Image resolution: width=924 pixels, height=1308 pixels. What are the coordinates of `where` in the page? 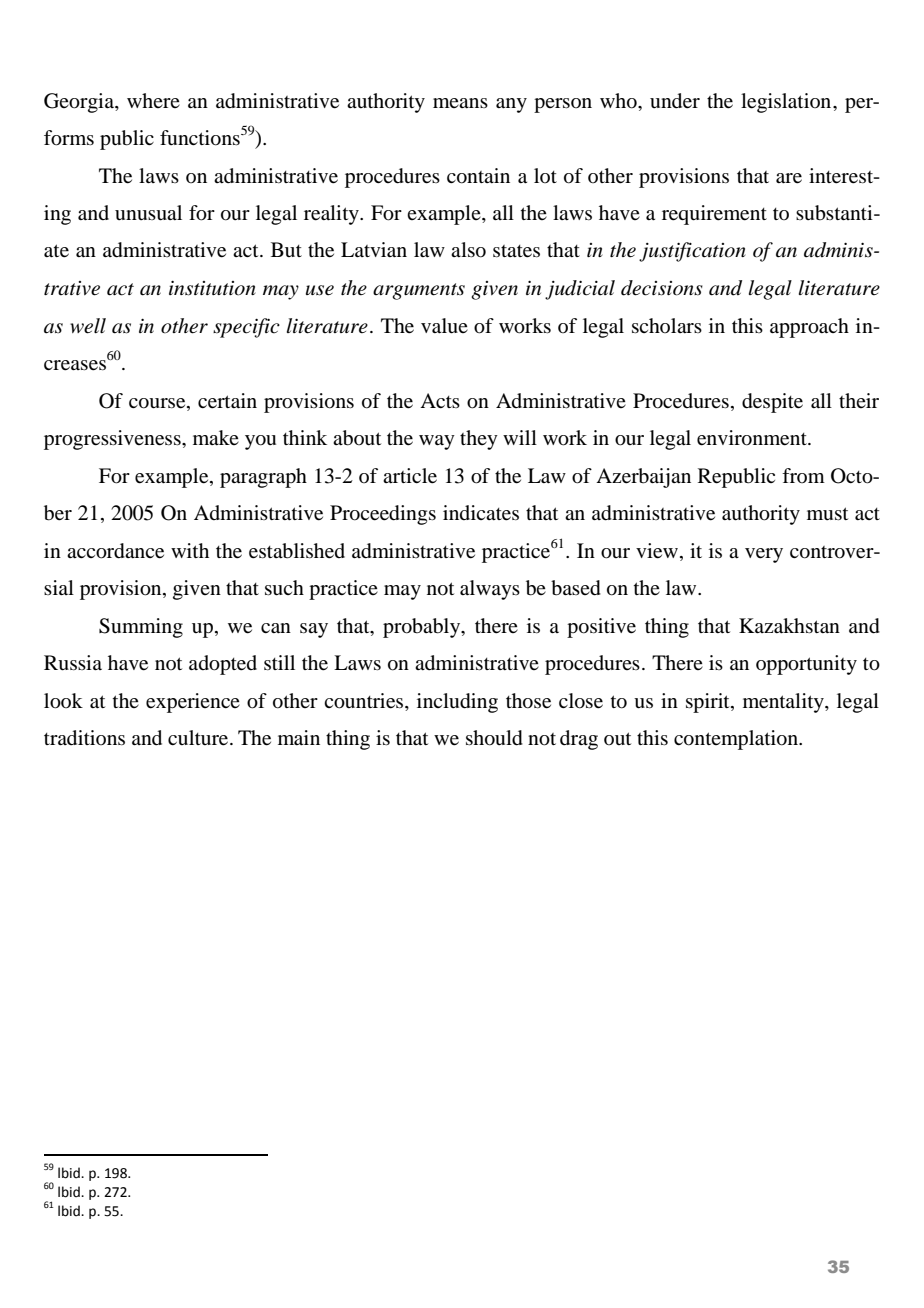 It's located at (153, 100).
